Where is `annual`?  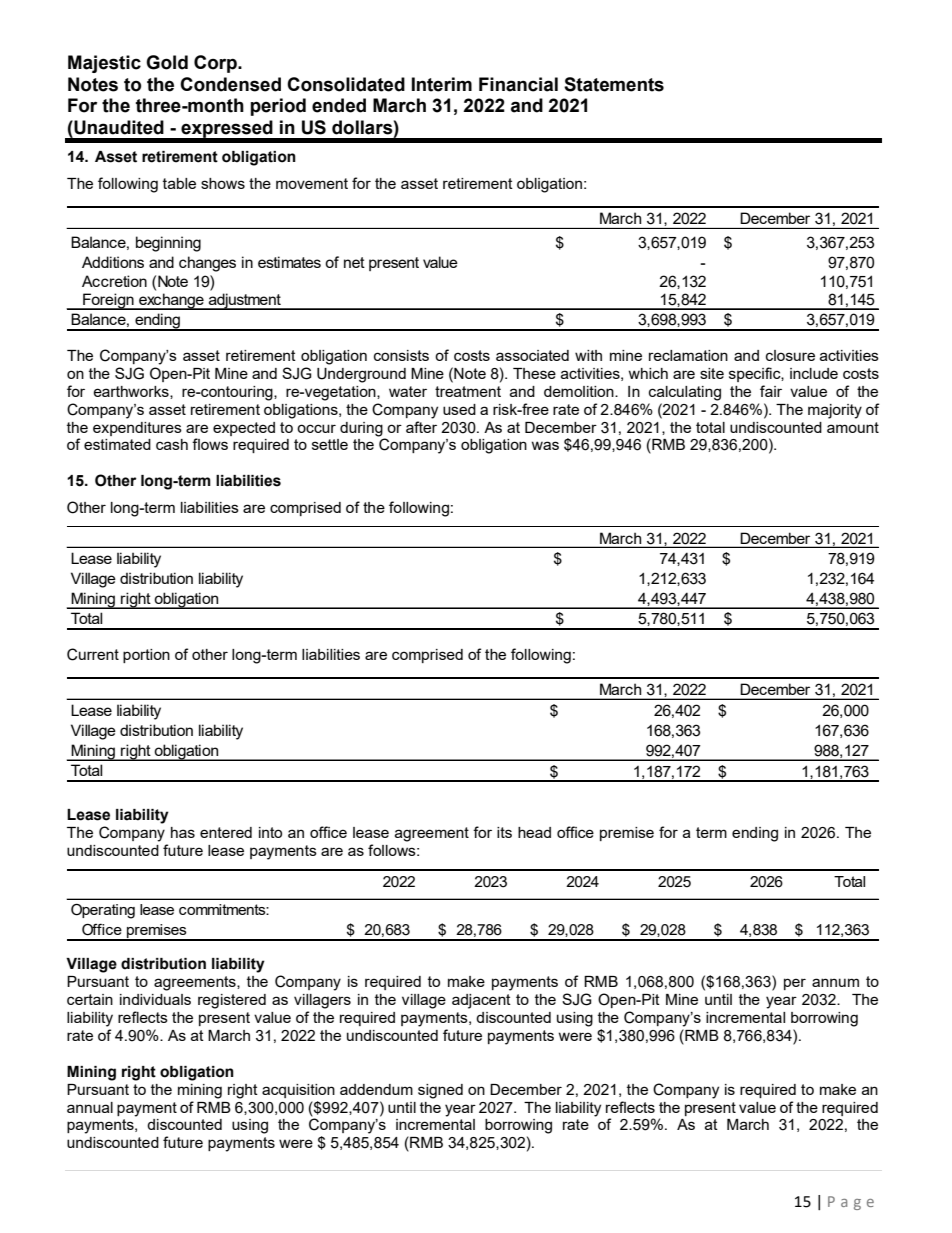
annual is located at coordinates (90, 1107).
